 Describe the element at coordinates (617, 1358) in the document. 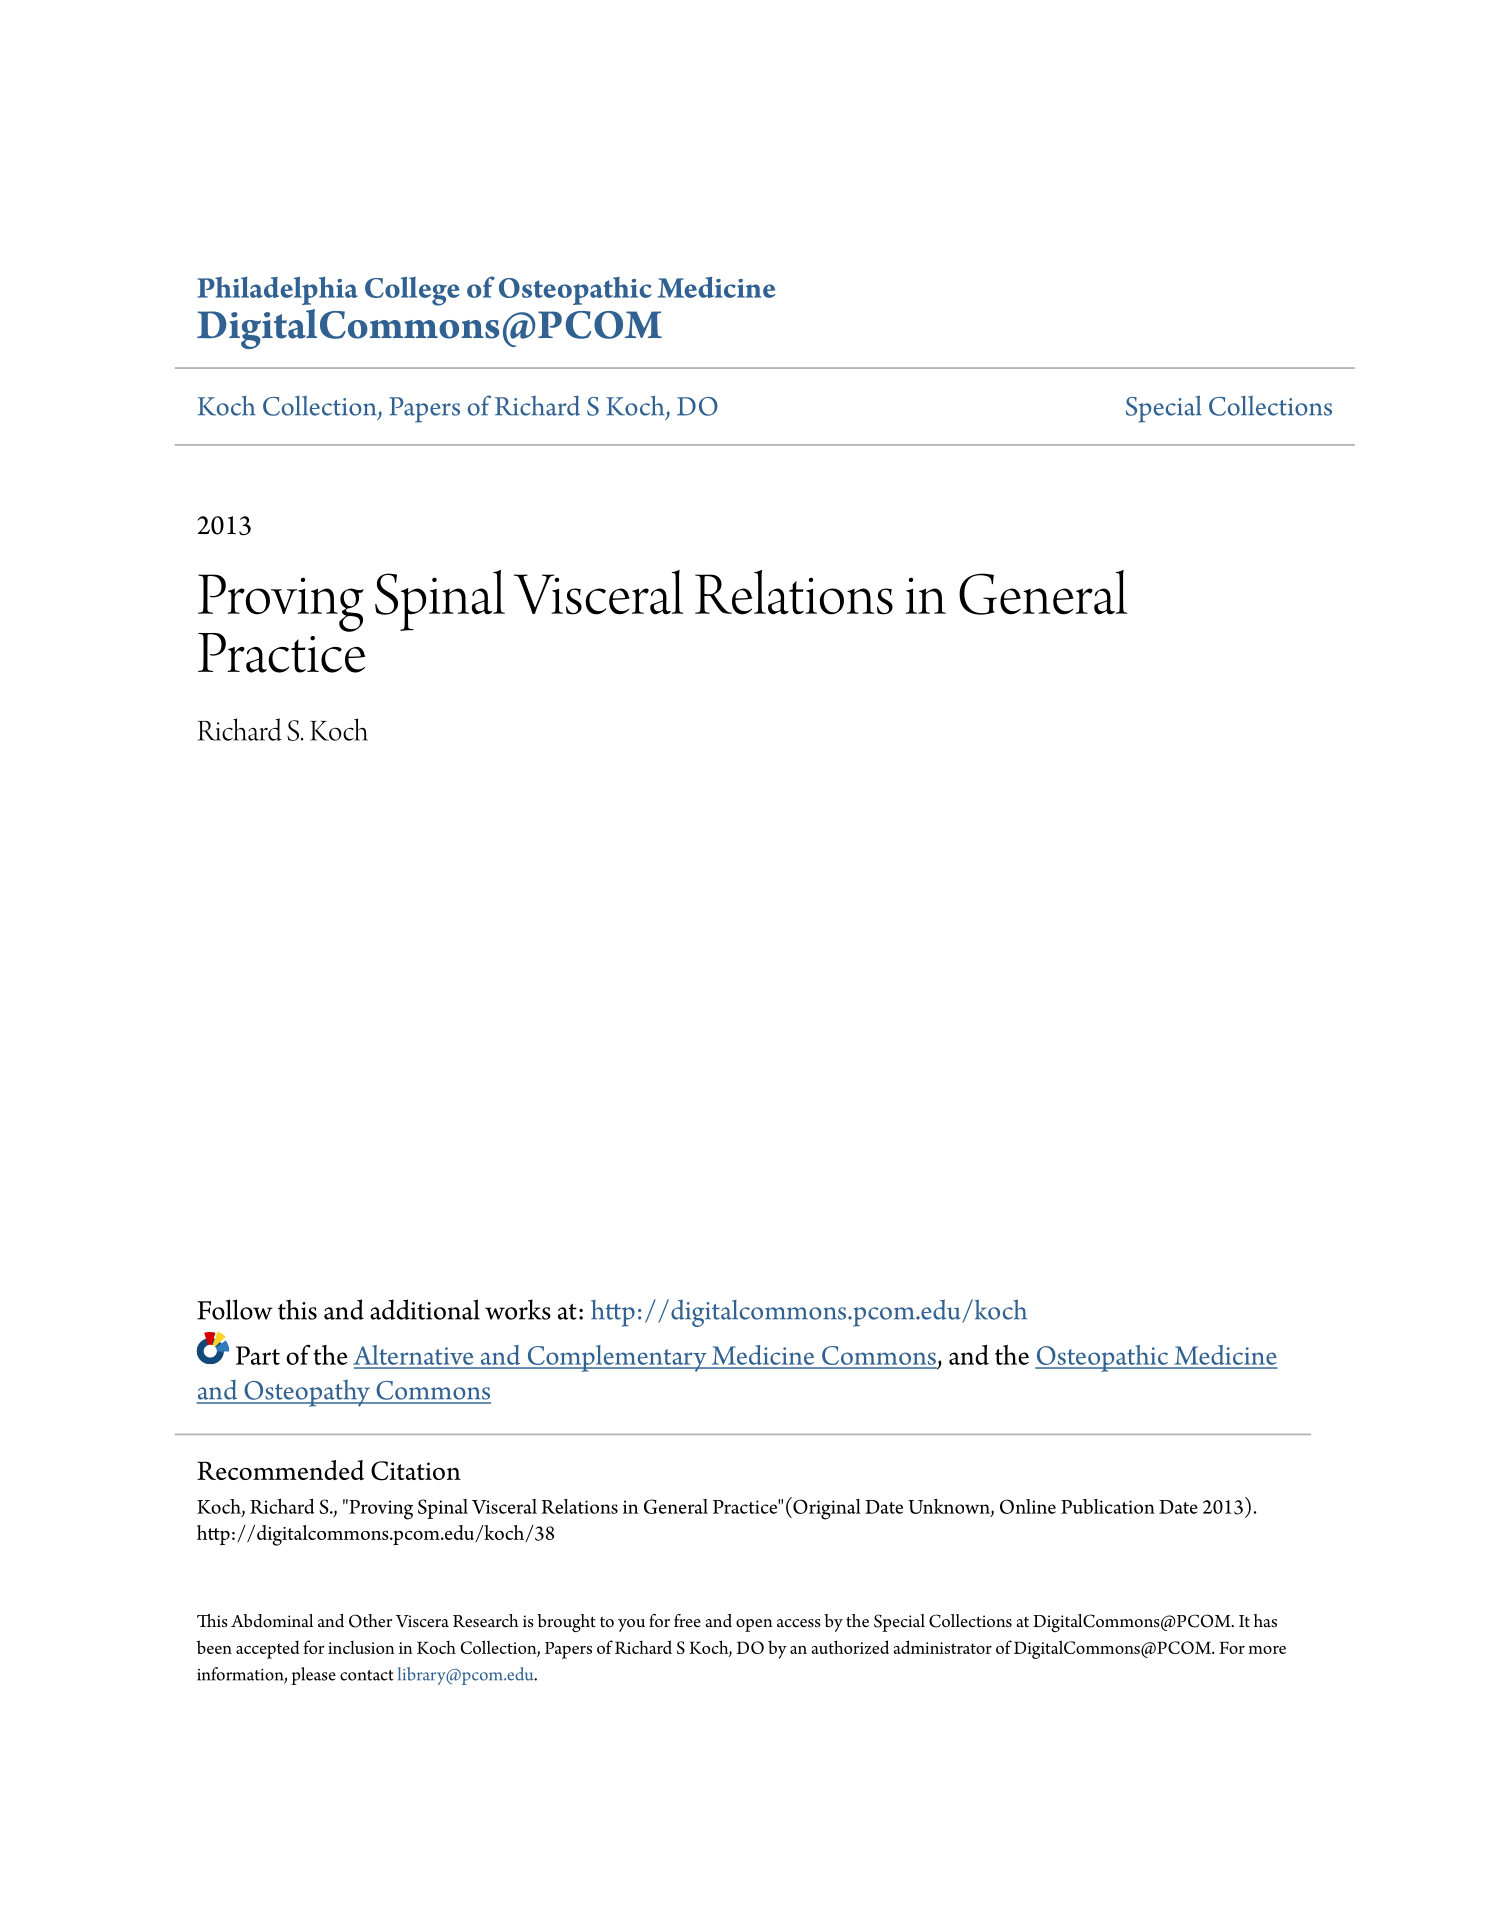

I see `Complementary` at that location.
